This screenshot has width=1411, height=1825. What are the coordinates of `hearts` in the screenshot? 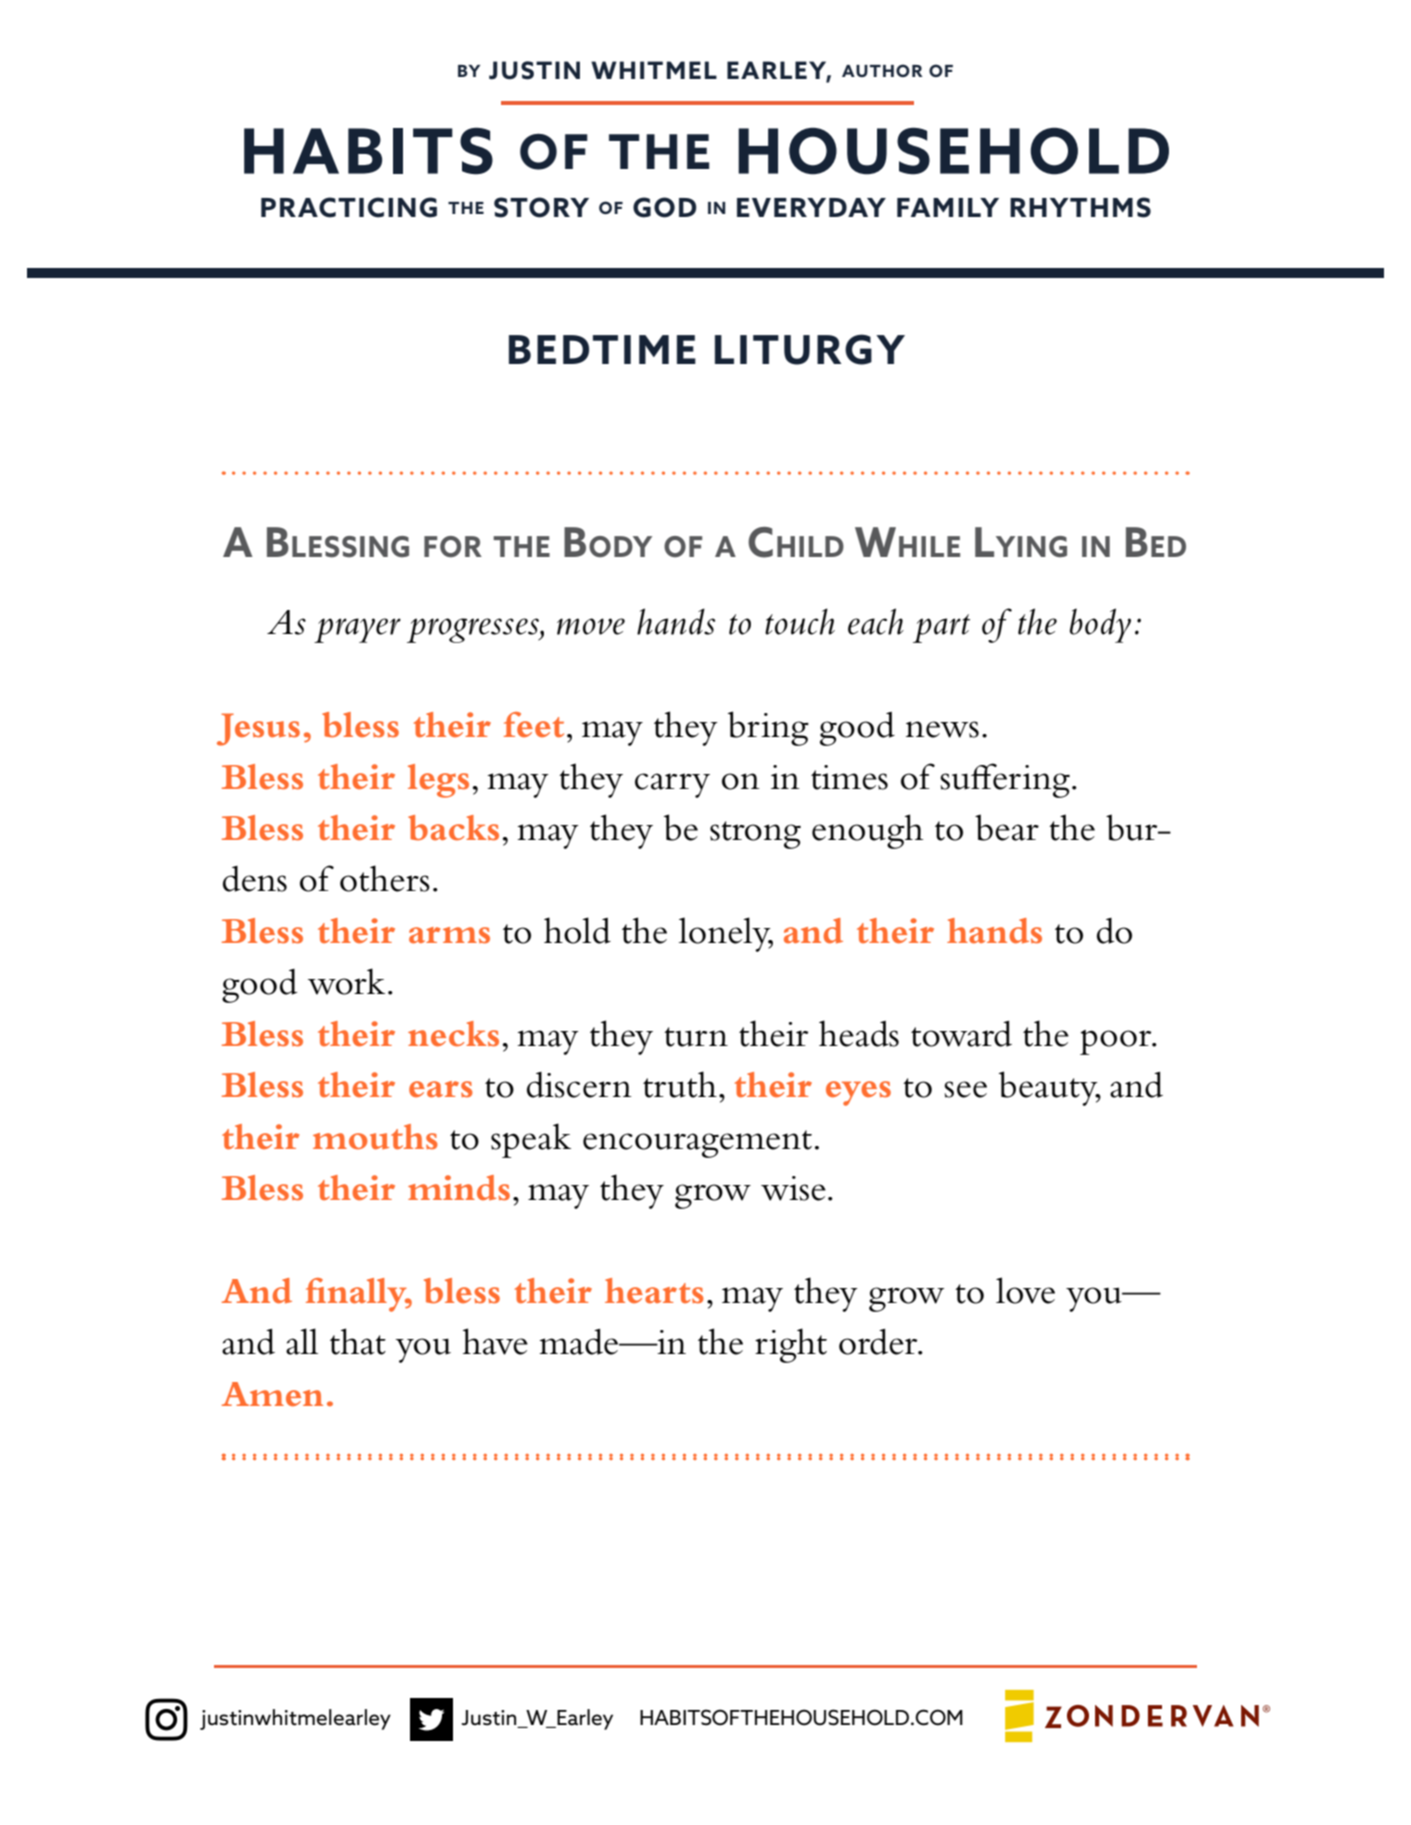 It's located at (654, 1291).
